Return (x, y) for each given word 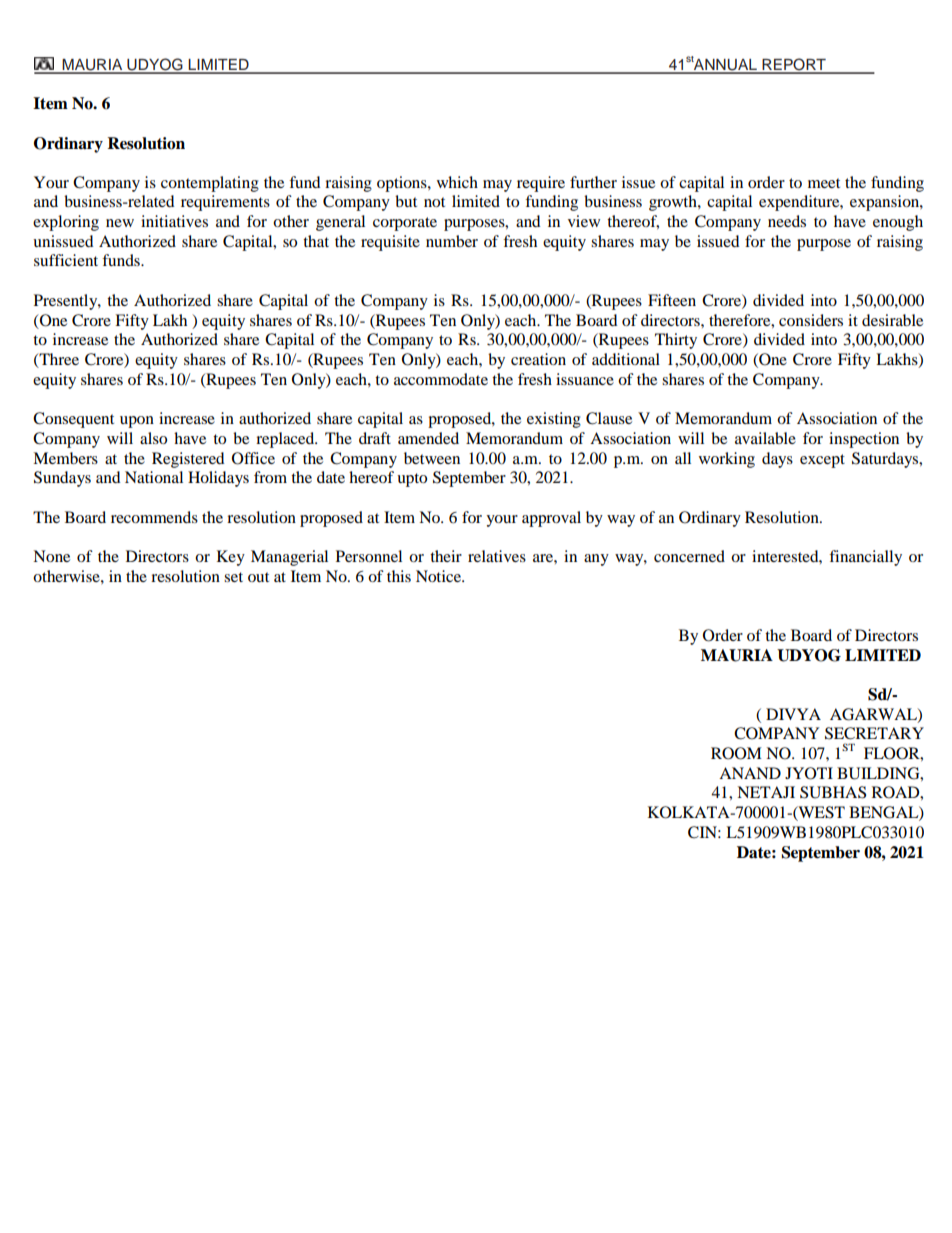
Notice (440, 576)
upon (137, 422)
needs (787, 221)
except (822, 461)
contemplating (210, 184)
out (258, 577)
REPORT (794, 65)
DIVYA (793, 714)
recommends (154, 517)
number (452, 241)
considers (811, 320)
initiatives (174, 221)
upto (412, 480)
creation (538, 359)
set (233, 577)
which (457, 182)
